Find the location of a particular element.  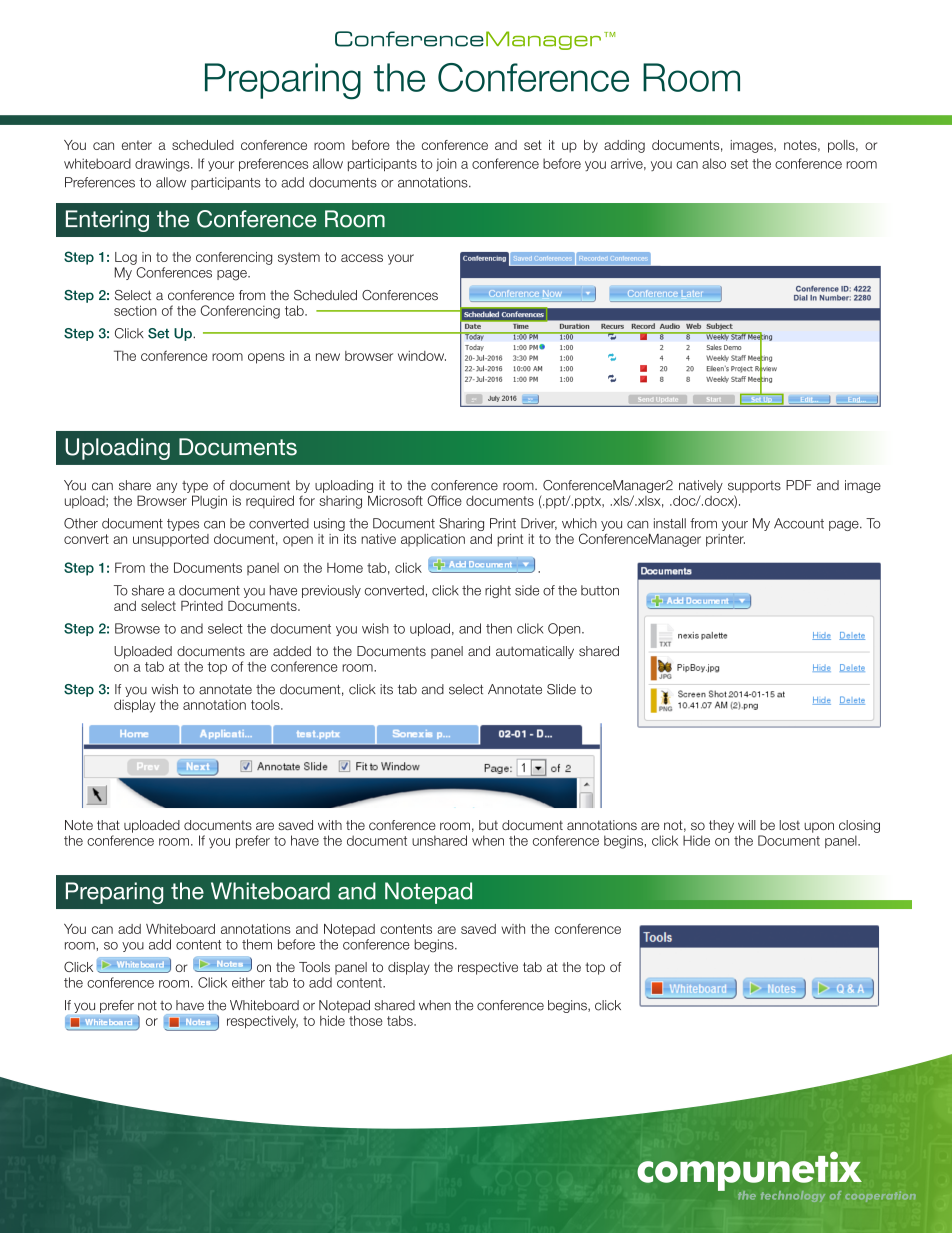

any is located at coordinates (166, 487).
